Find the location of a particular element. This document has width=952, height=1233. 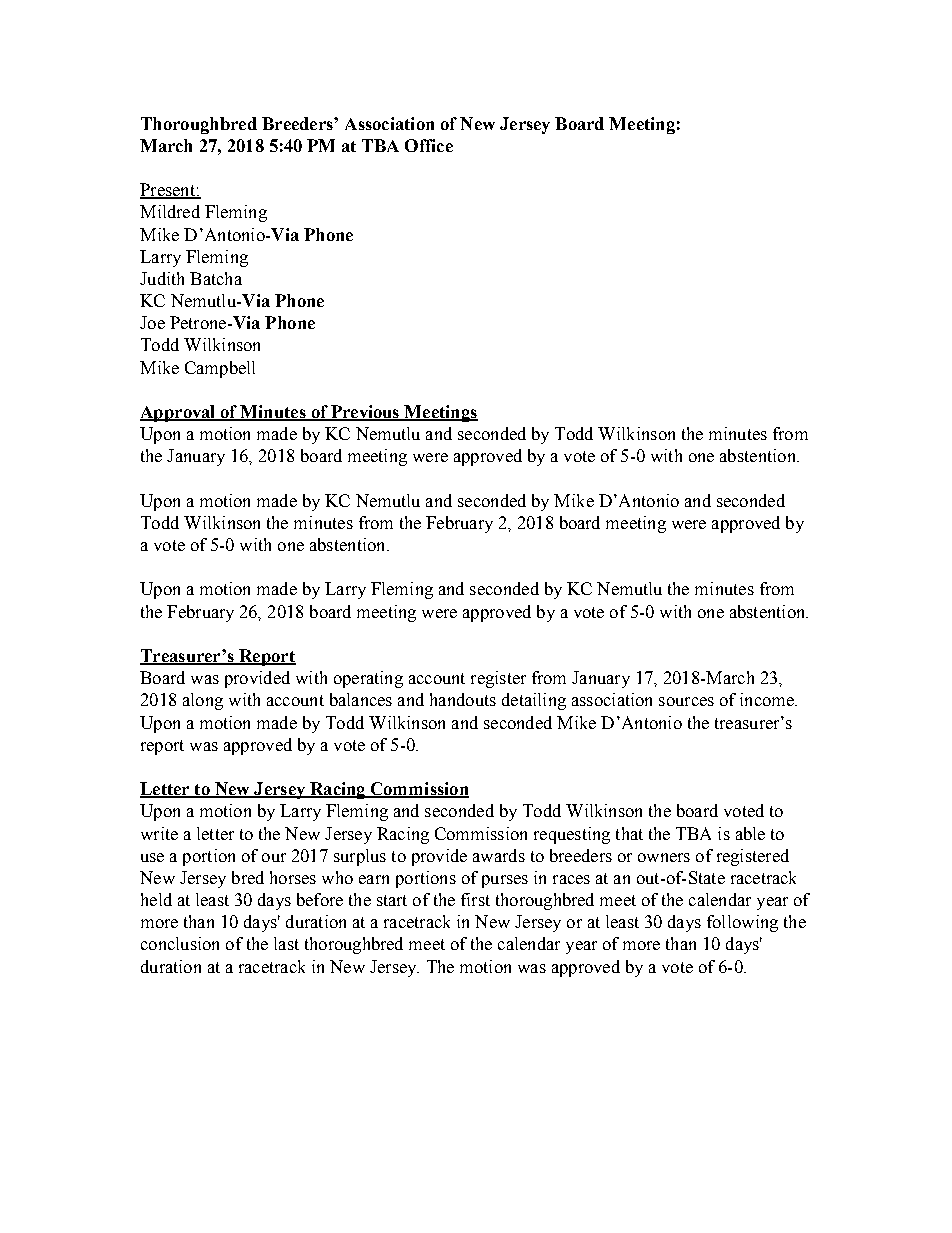

following is located at coordinates (742, 923).
